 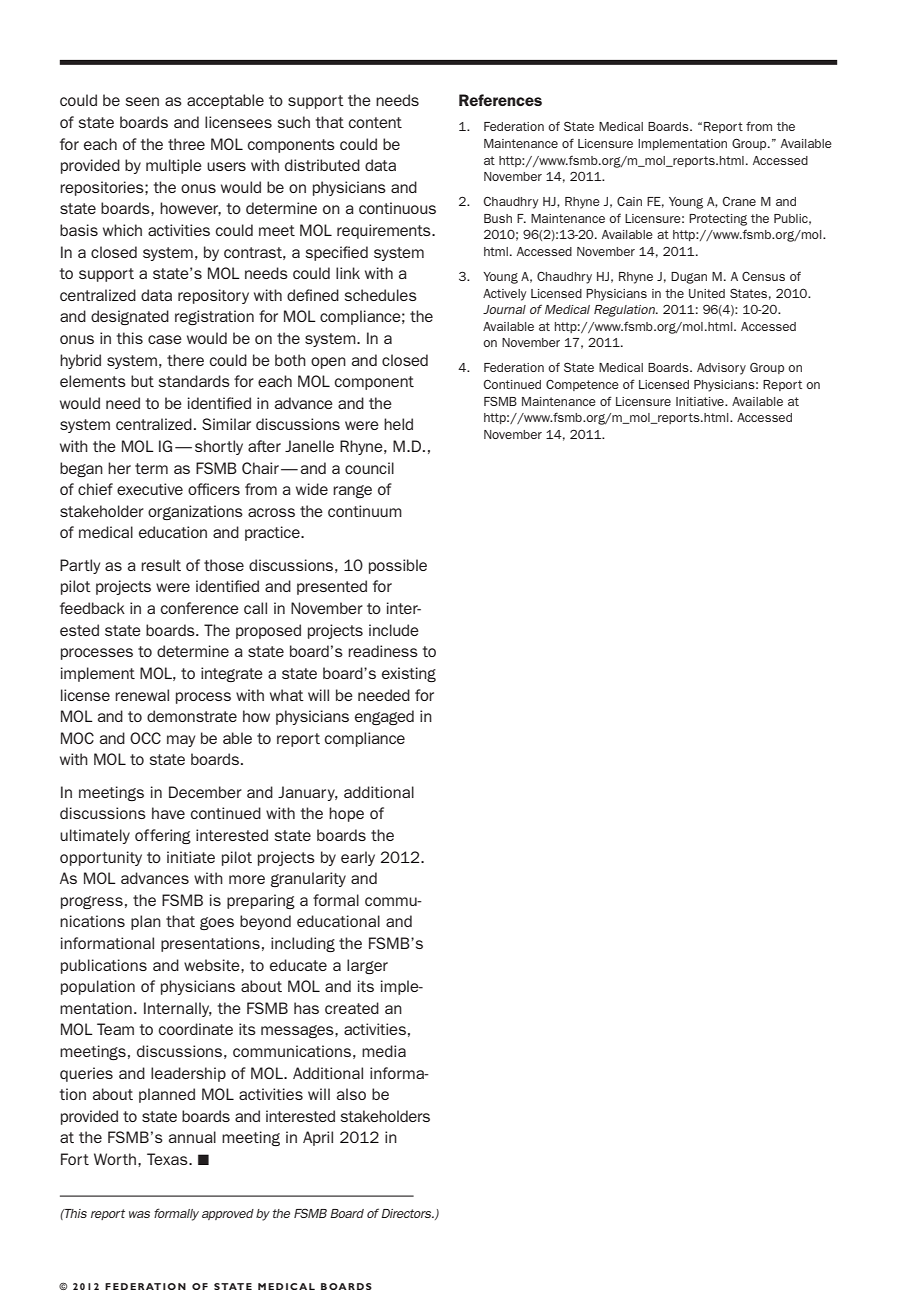 What do you see at coordinates (384, 717) in the screenshot?
I see `engaged` at bounding box center [384, 717].
